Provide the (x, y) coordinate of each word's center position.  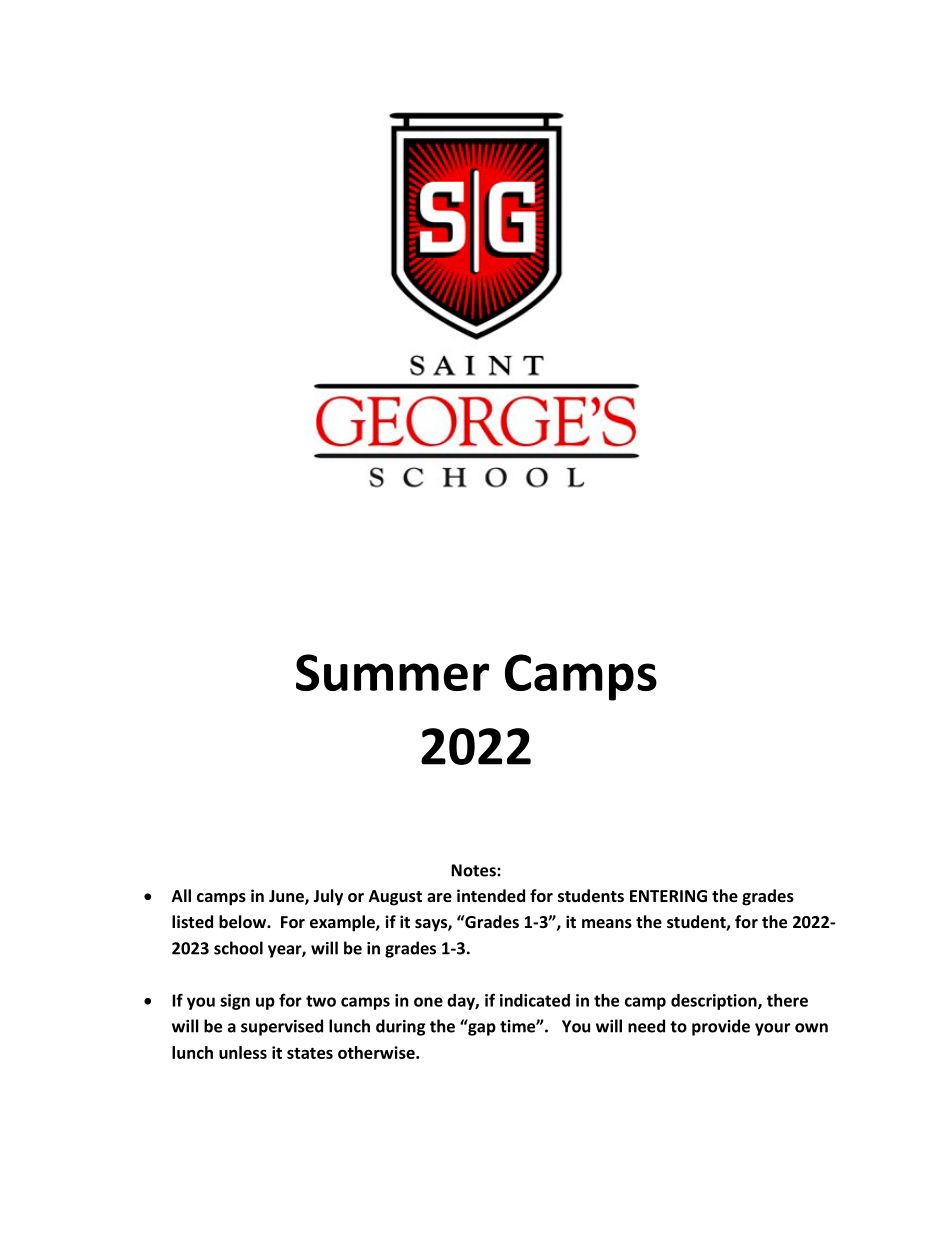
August (395, 898)
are (439, 897)
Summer (392, 672)
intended (491, 895)
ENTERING (668, 896)
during (401, 1027)
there (787, 1000)
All (181, 895)
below (243, 921)
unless (243, 1052)
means (607, 923)
